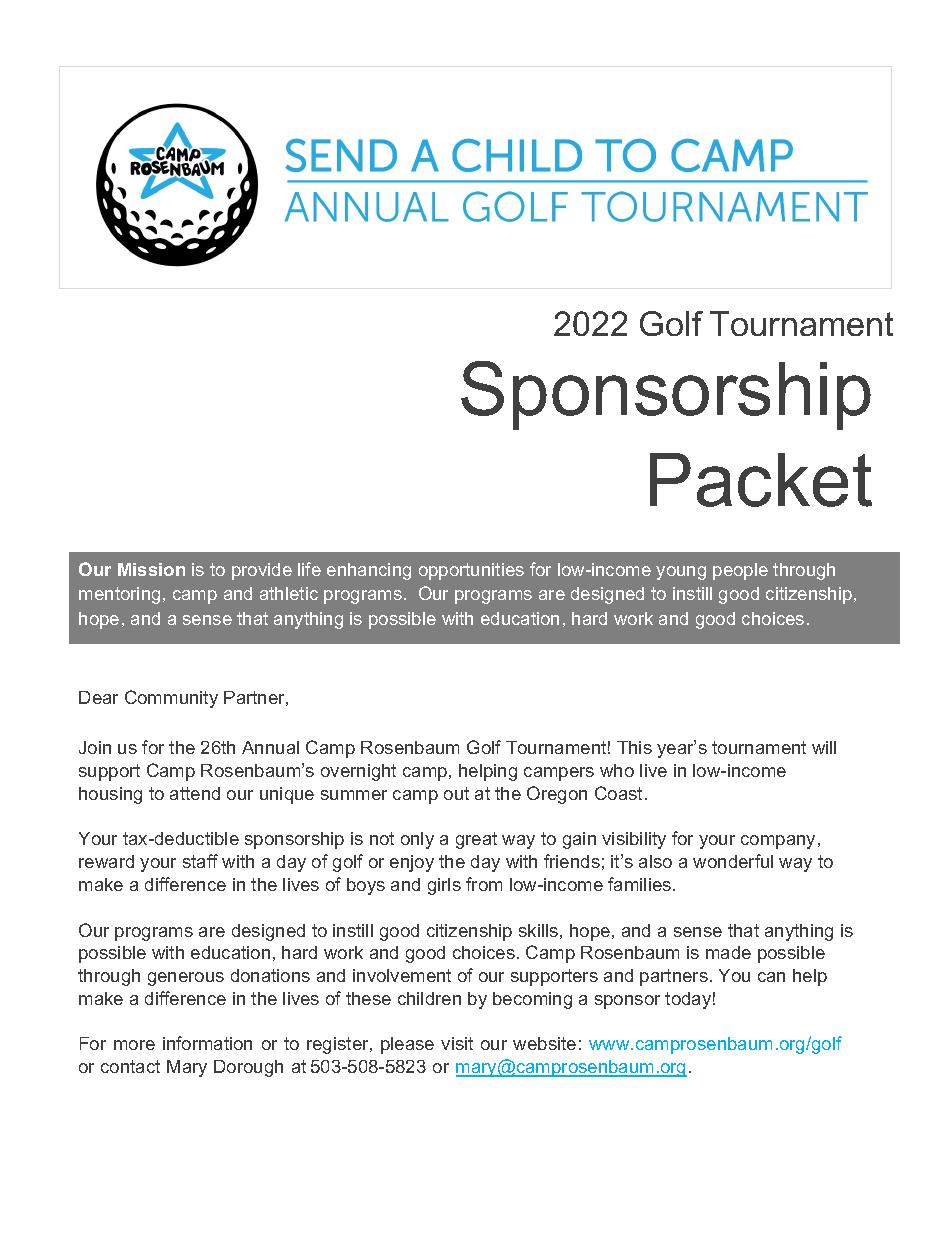  What do you see at coordinates (186, 979) in the screenshot?
I see `generous` at bounding box center [186, 979].
